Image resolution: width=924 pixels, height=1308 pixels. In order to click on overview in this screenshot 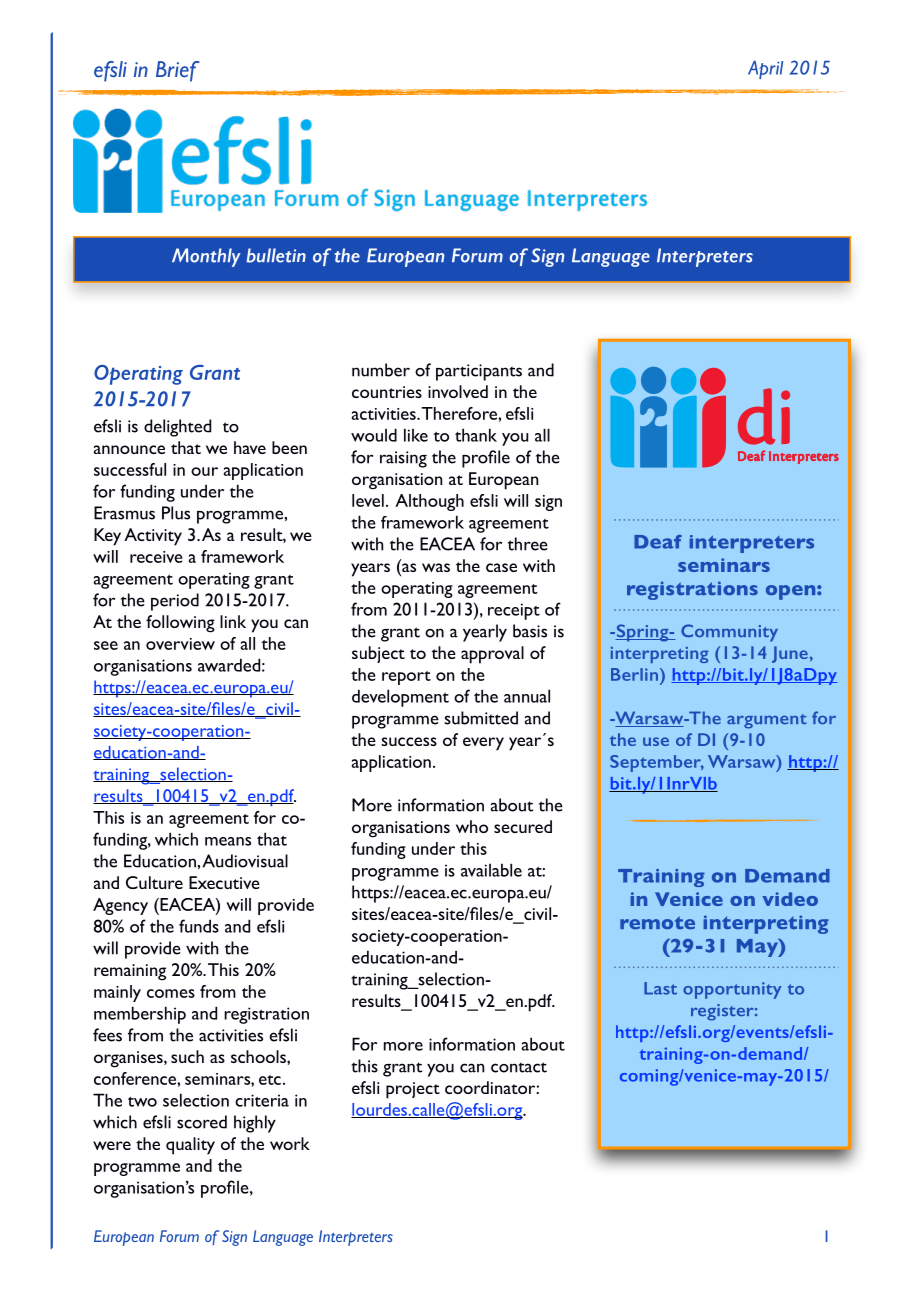, I will do `click(180, 644)`.
